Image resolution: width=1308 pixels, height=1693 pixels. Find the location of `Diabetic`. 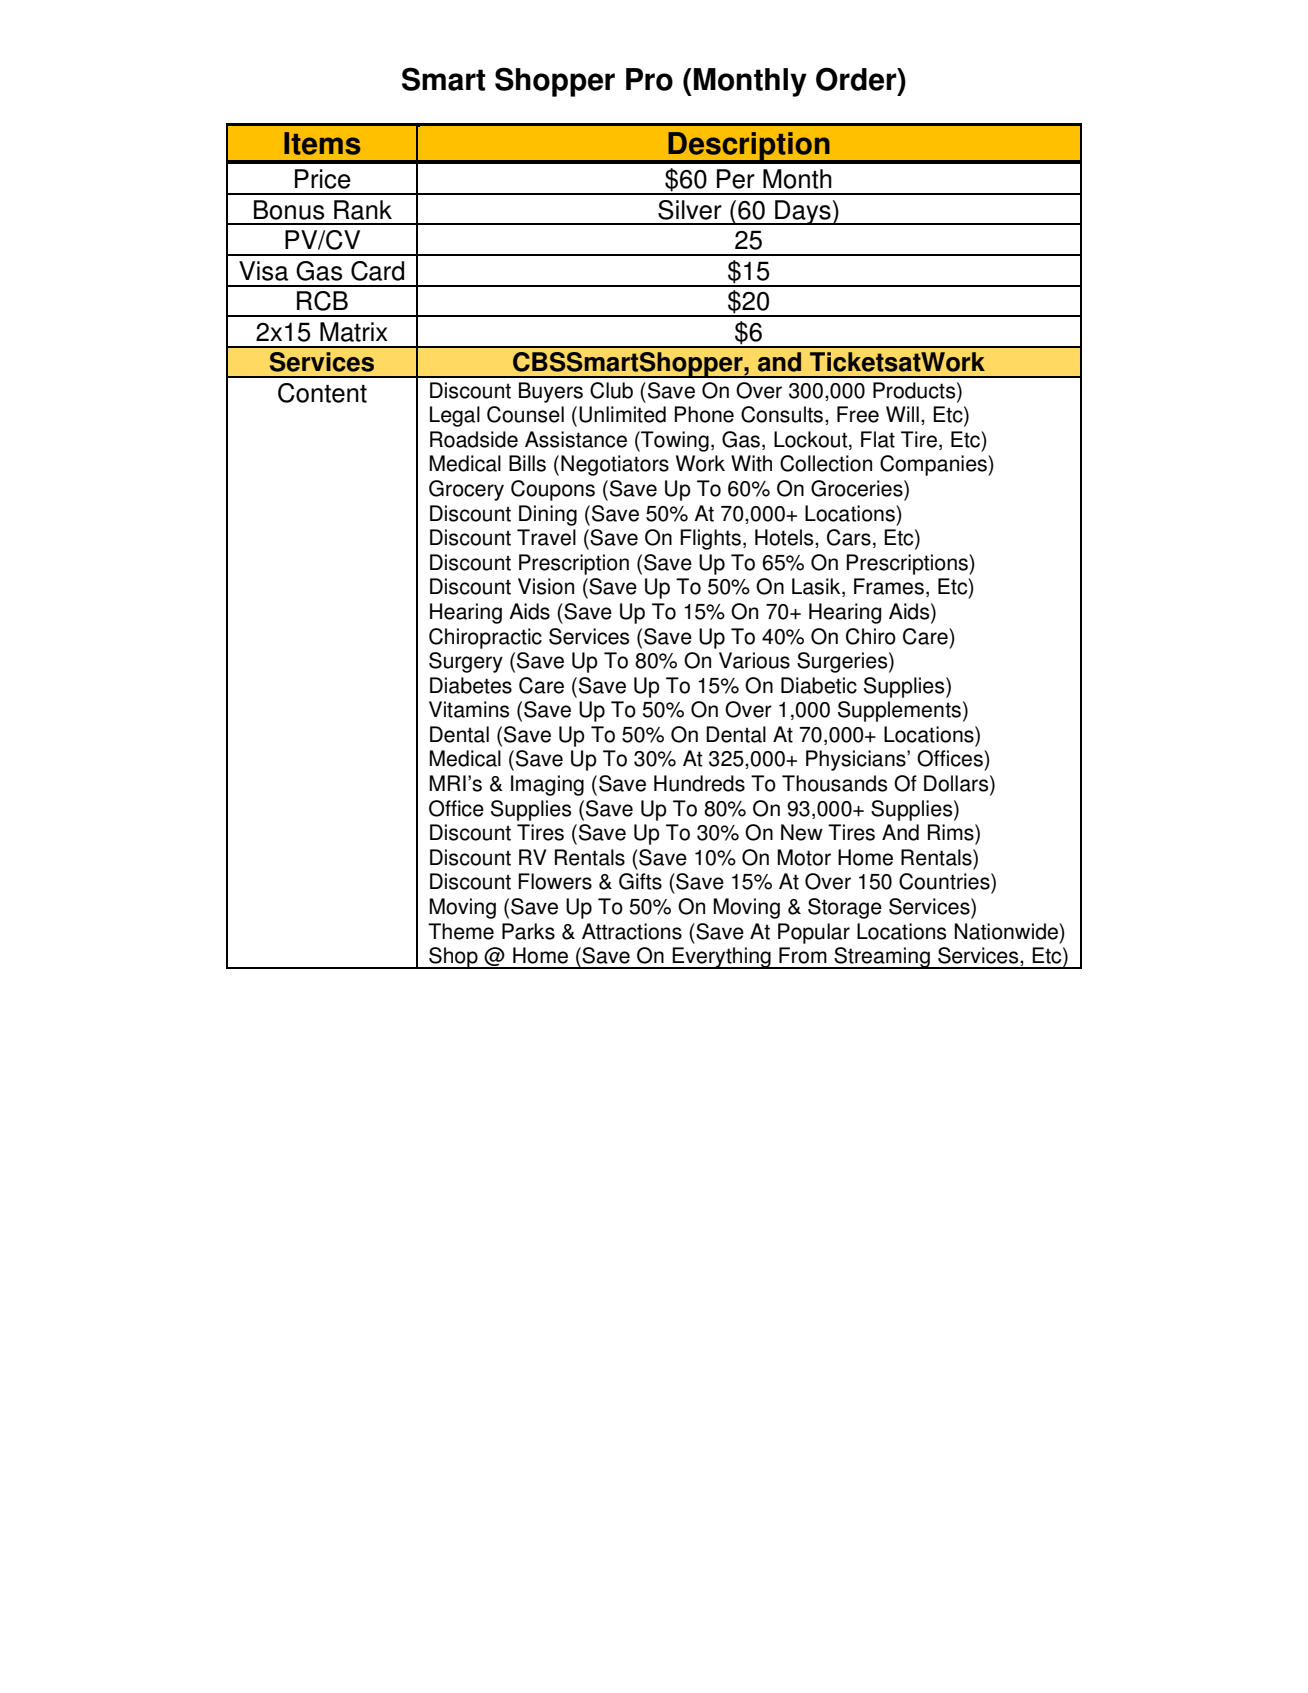

Diabetic is located at coordinates (819, 685).
